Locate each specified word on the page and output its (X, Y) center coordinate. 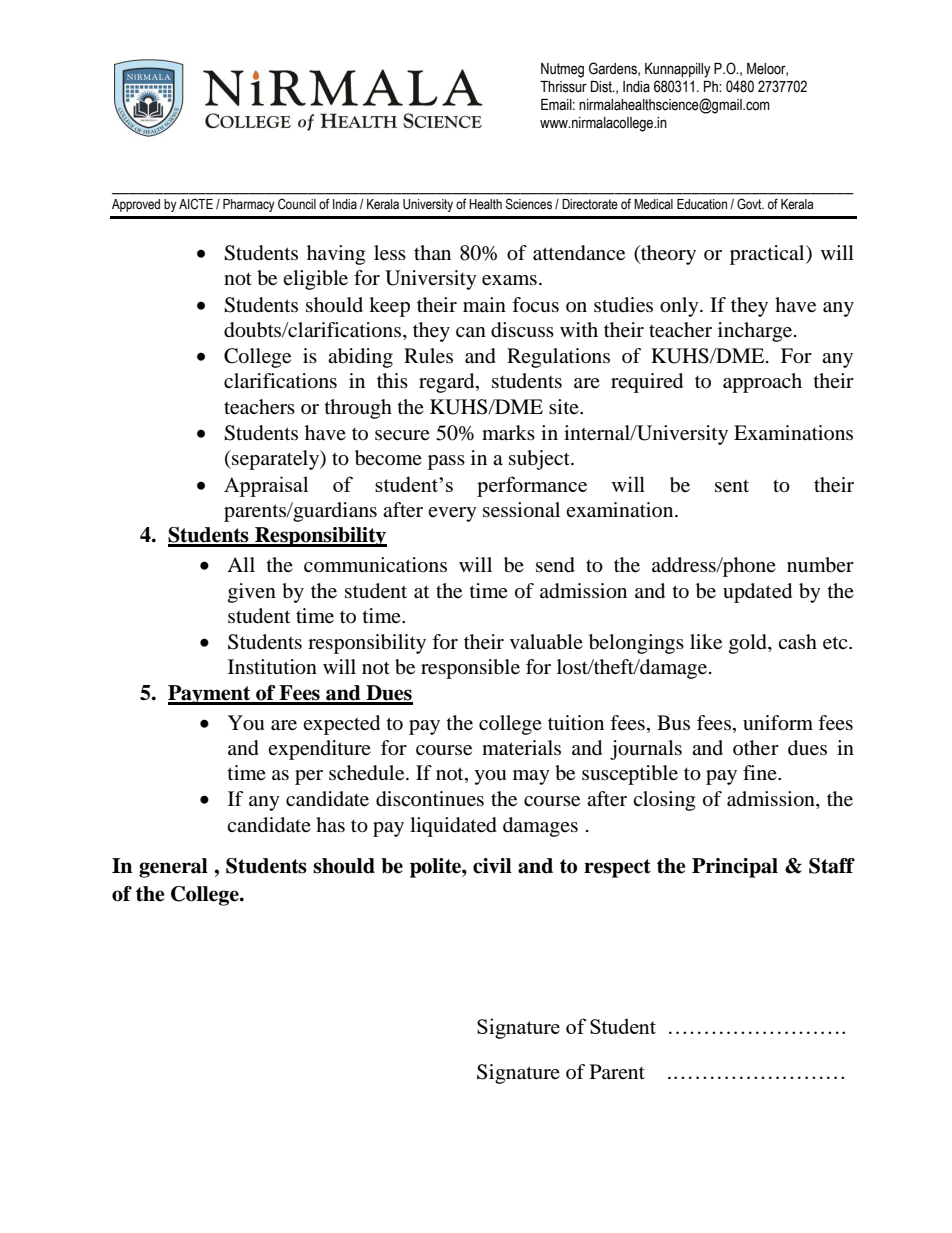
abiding (360, 358)
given (252, 593)
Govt (750, 204)
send (555, 565)
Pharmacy (249, 205)
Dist (602, 87)
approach (762, 383)
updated (757, 593)
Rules (428, 356)
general (173, 868)
